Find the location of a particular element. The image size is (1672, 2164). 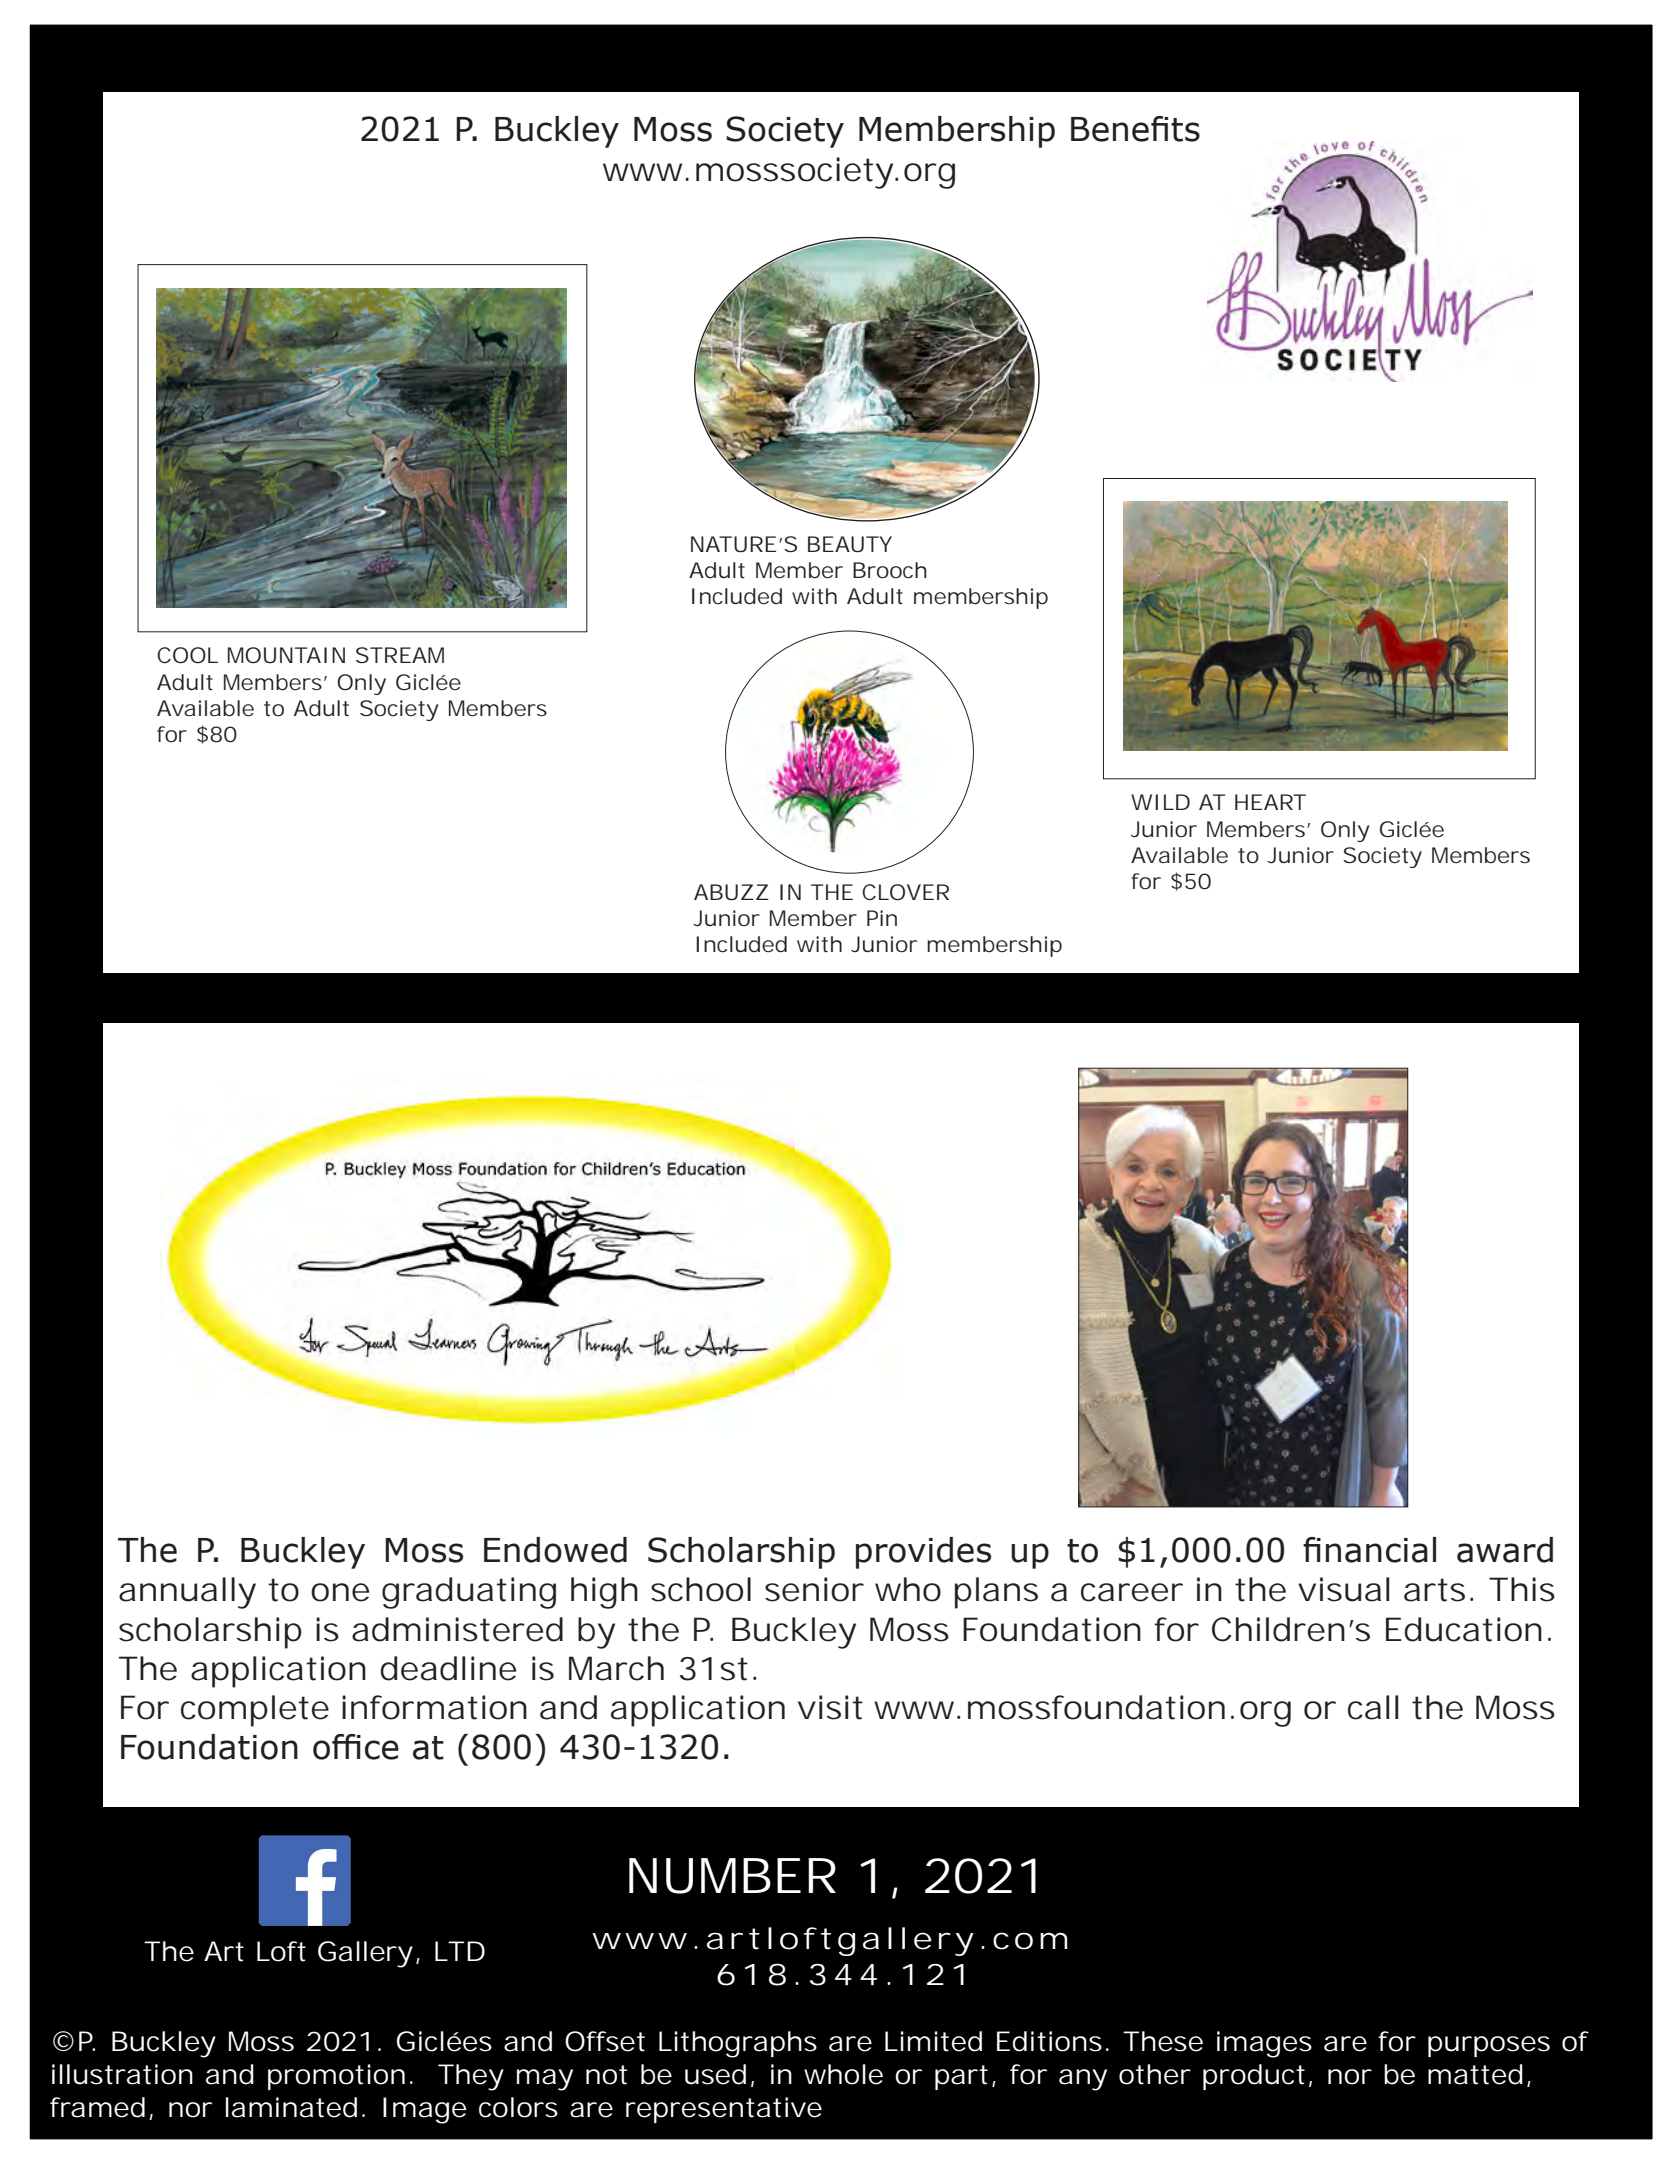

one is located at coordinates (340, 1592).
